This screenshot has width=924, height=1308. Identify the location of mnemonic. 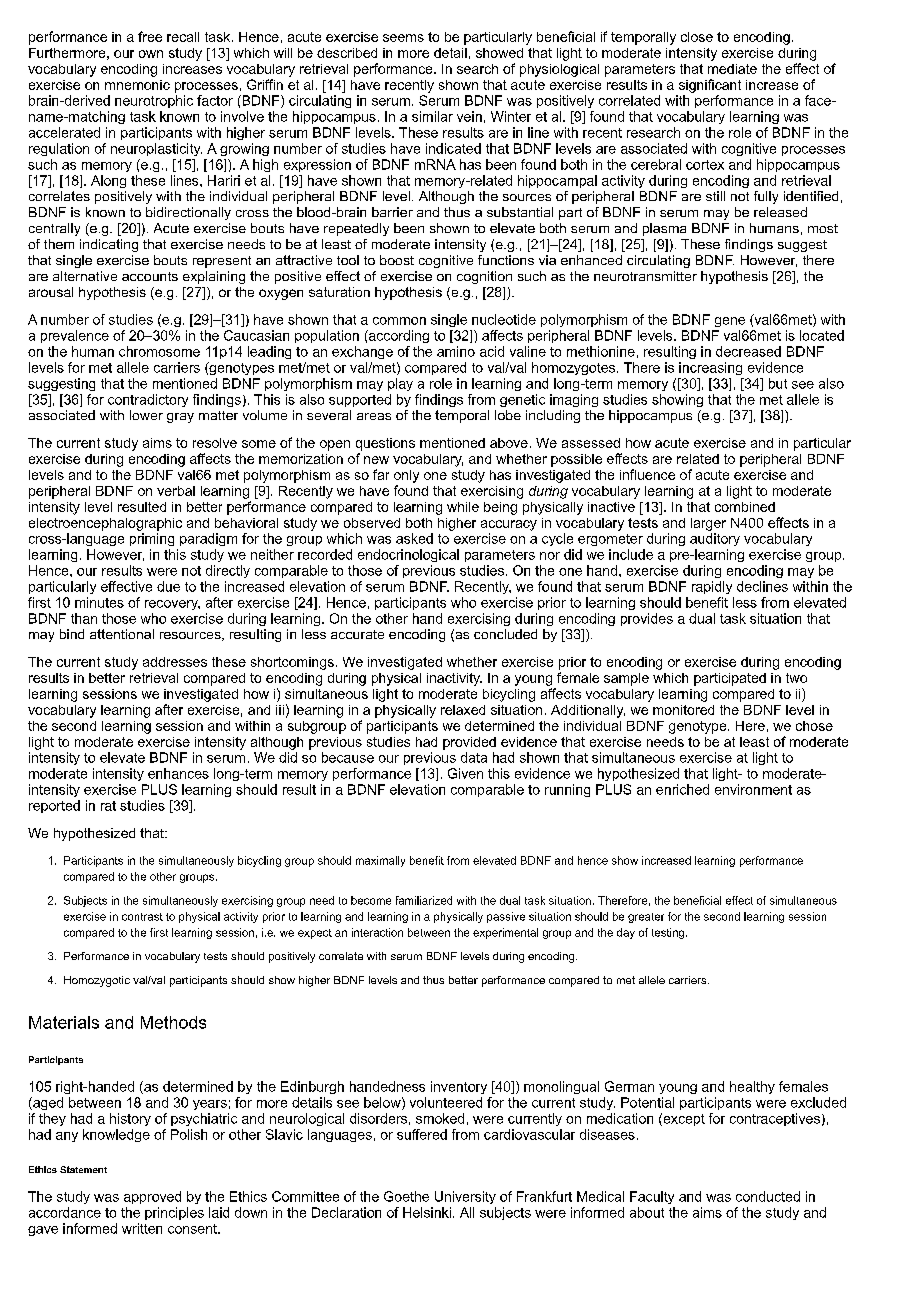
(137, 85).
